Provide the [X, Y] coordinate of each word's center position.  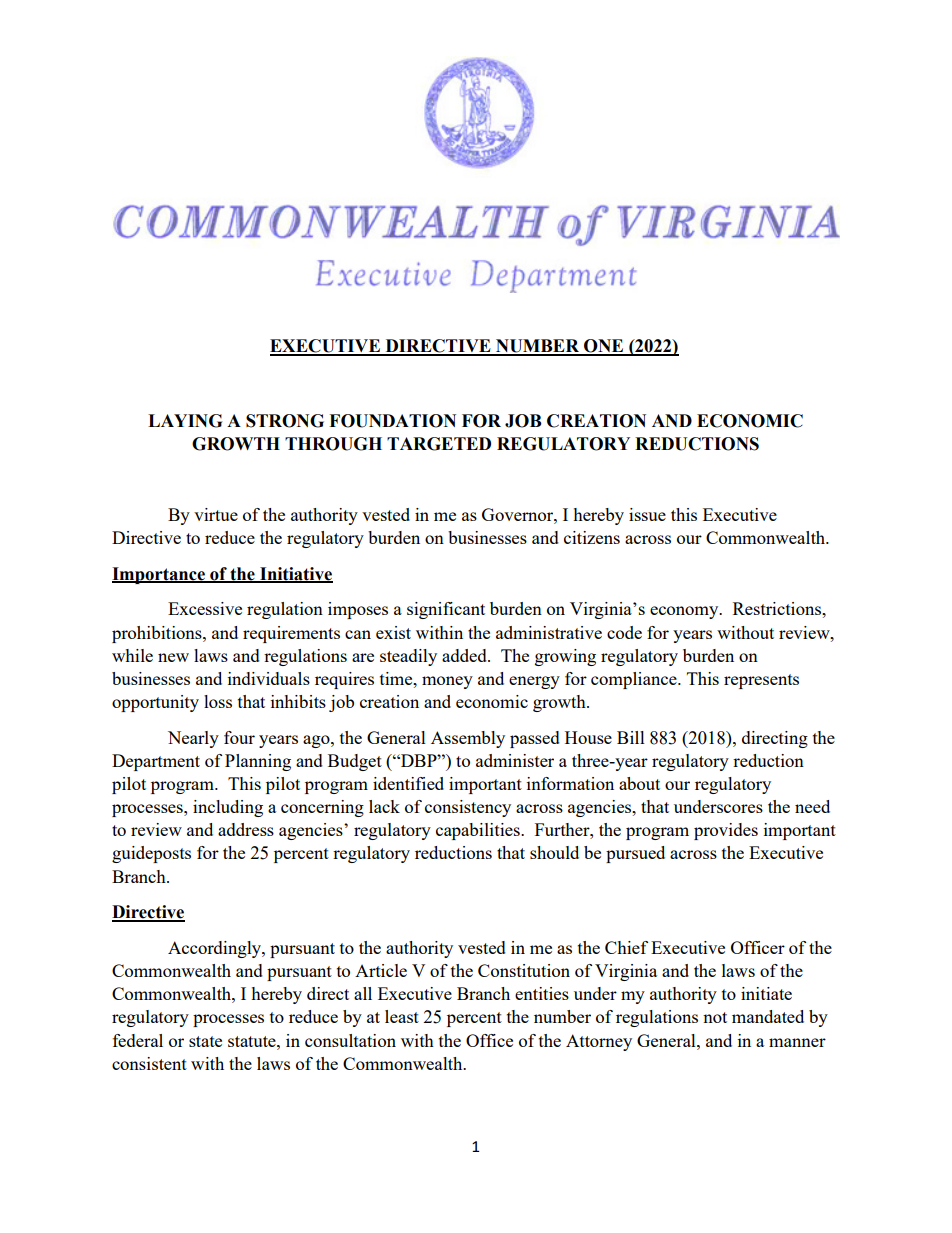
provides [726, 831]
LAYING [185, 421]
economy [685, 612]
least [402, 1016]
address [246, 829]
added [465, 655]
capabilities [479, 831]
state [205, 1041]
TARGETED [439, 444]
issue [647, 514]
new [173, 657]
